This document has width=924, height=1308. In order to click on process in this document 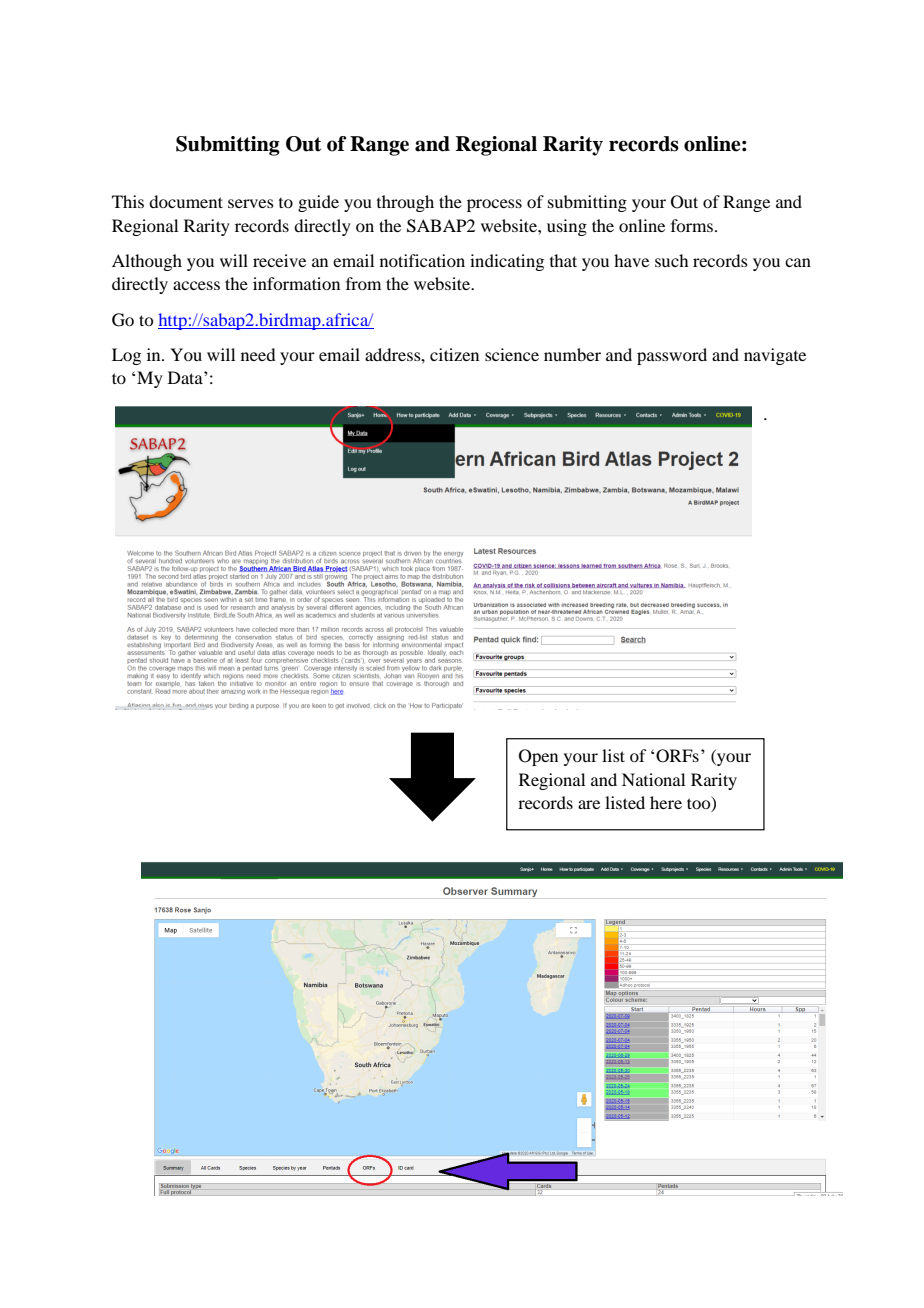, I will do `click(494, 205)`.
